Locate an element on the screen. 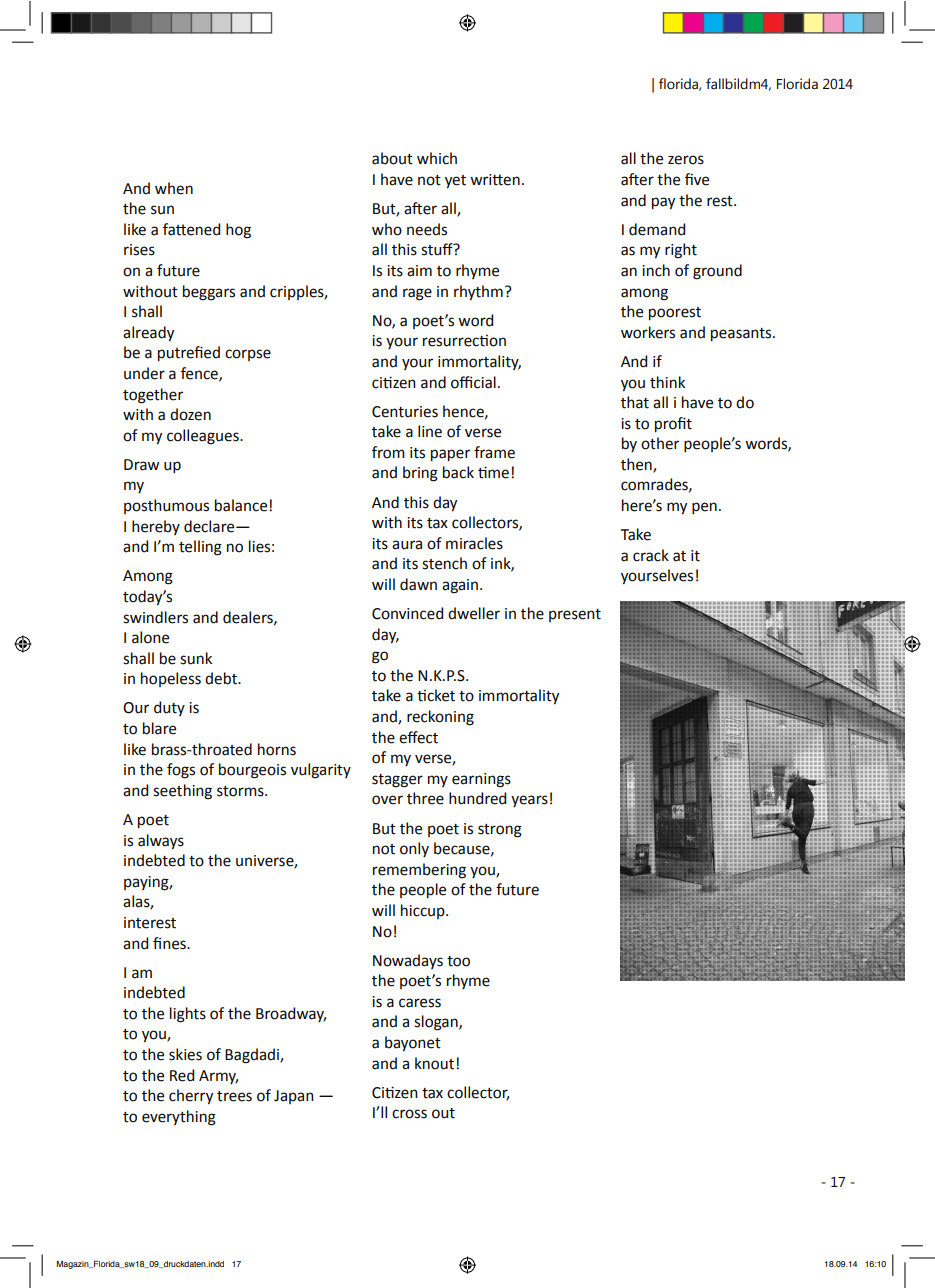 The width and height of the screenshot is (935, 1288). zeros is located at coordinates (686, 160).
